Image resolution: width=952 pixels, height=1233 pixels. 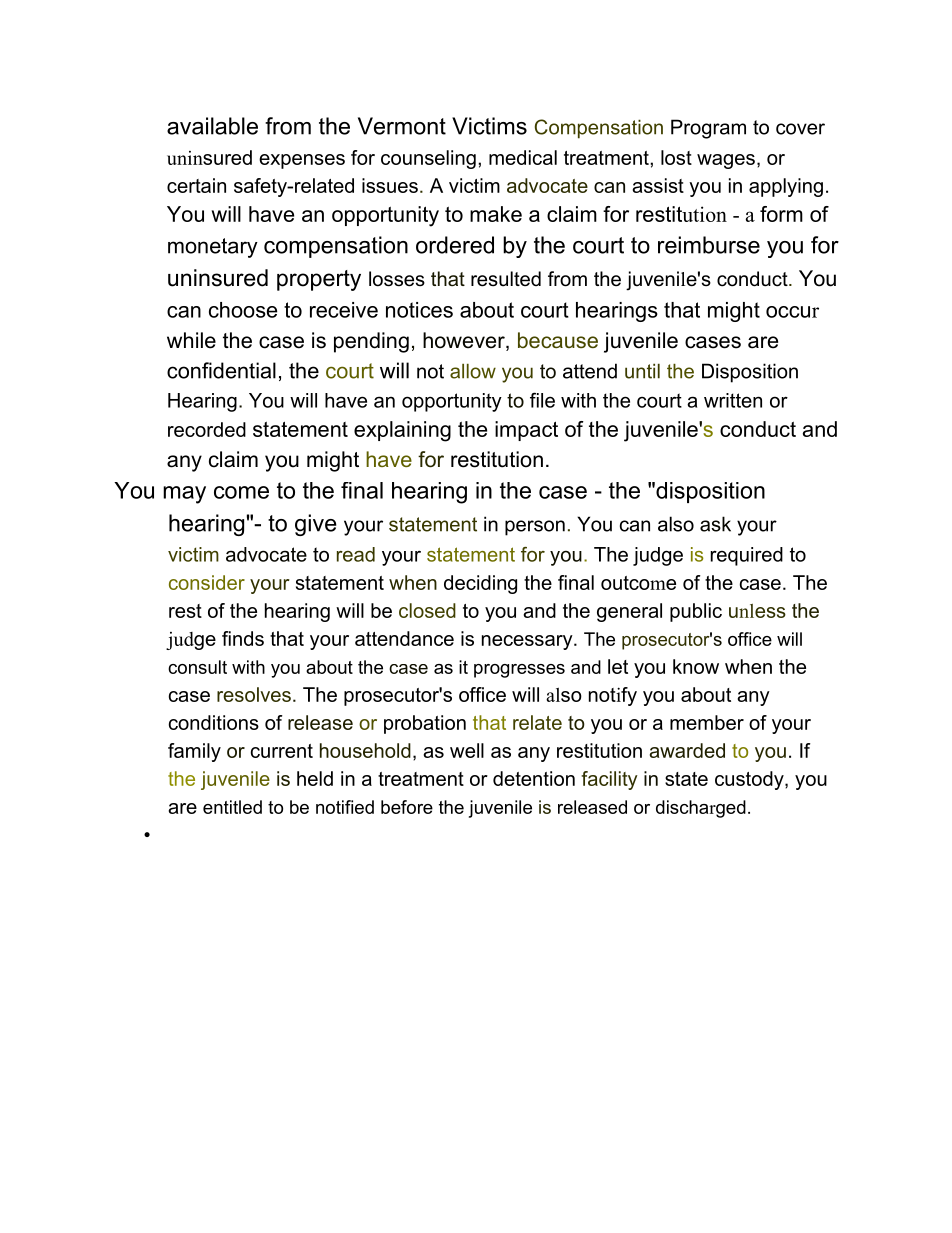 I want to click on necessary, so click(x=528, y=642).
